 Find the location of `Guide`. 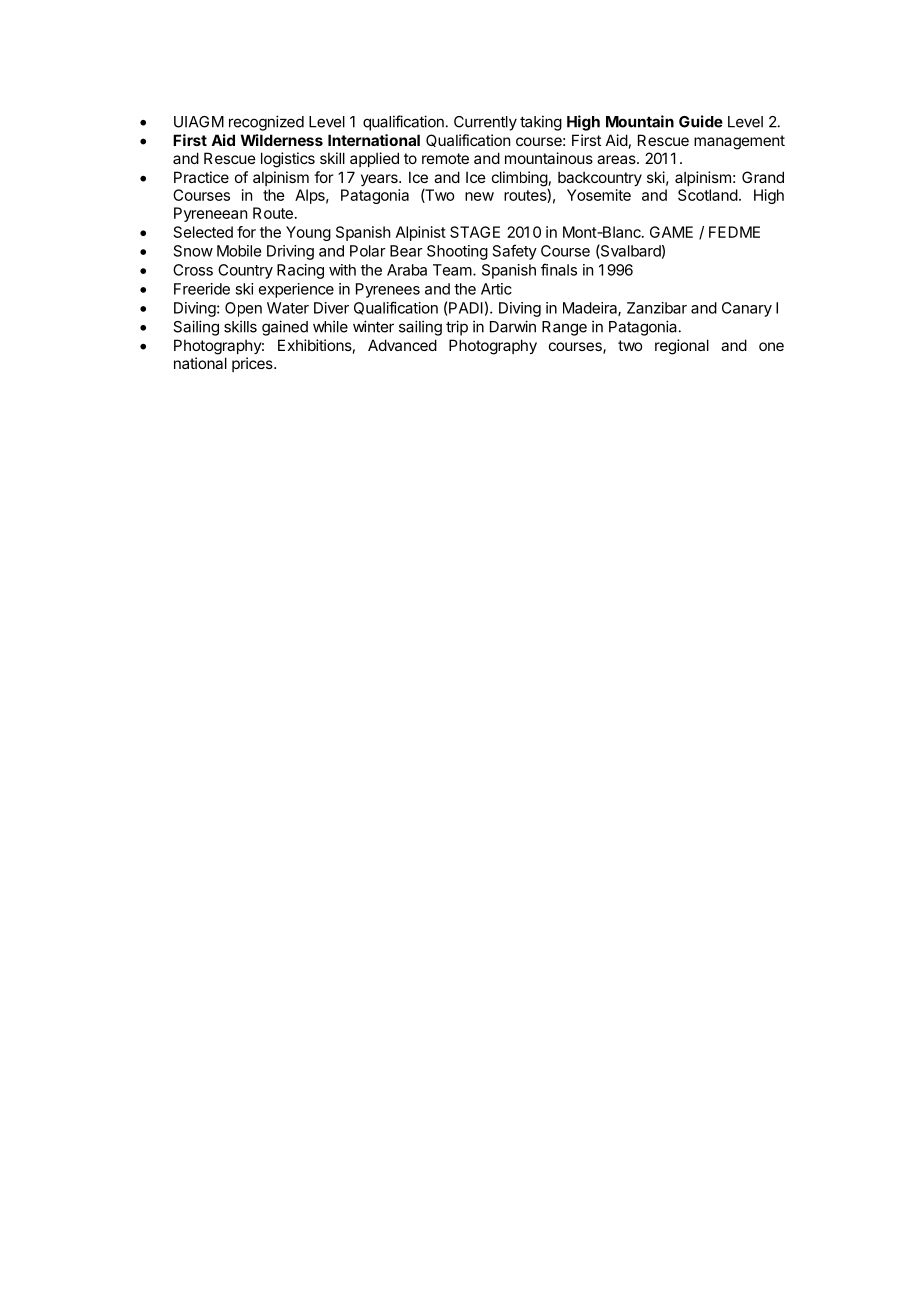

Guide is located at coordinates (701, 121).
